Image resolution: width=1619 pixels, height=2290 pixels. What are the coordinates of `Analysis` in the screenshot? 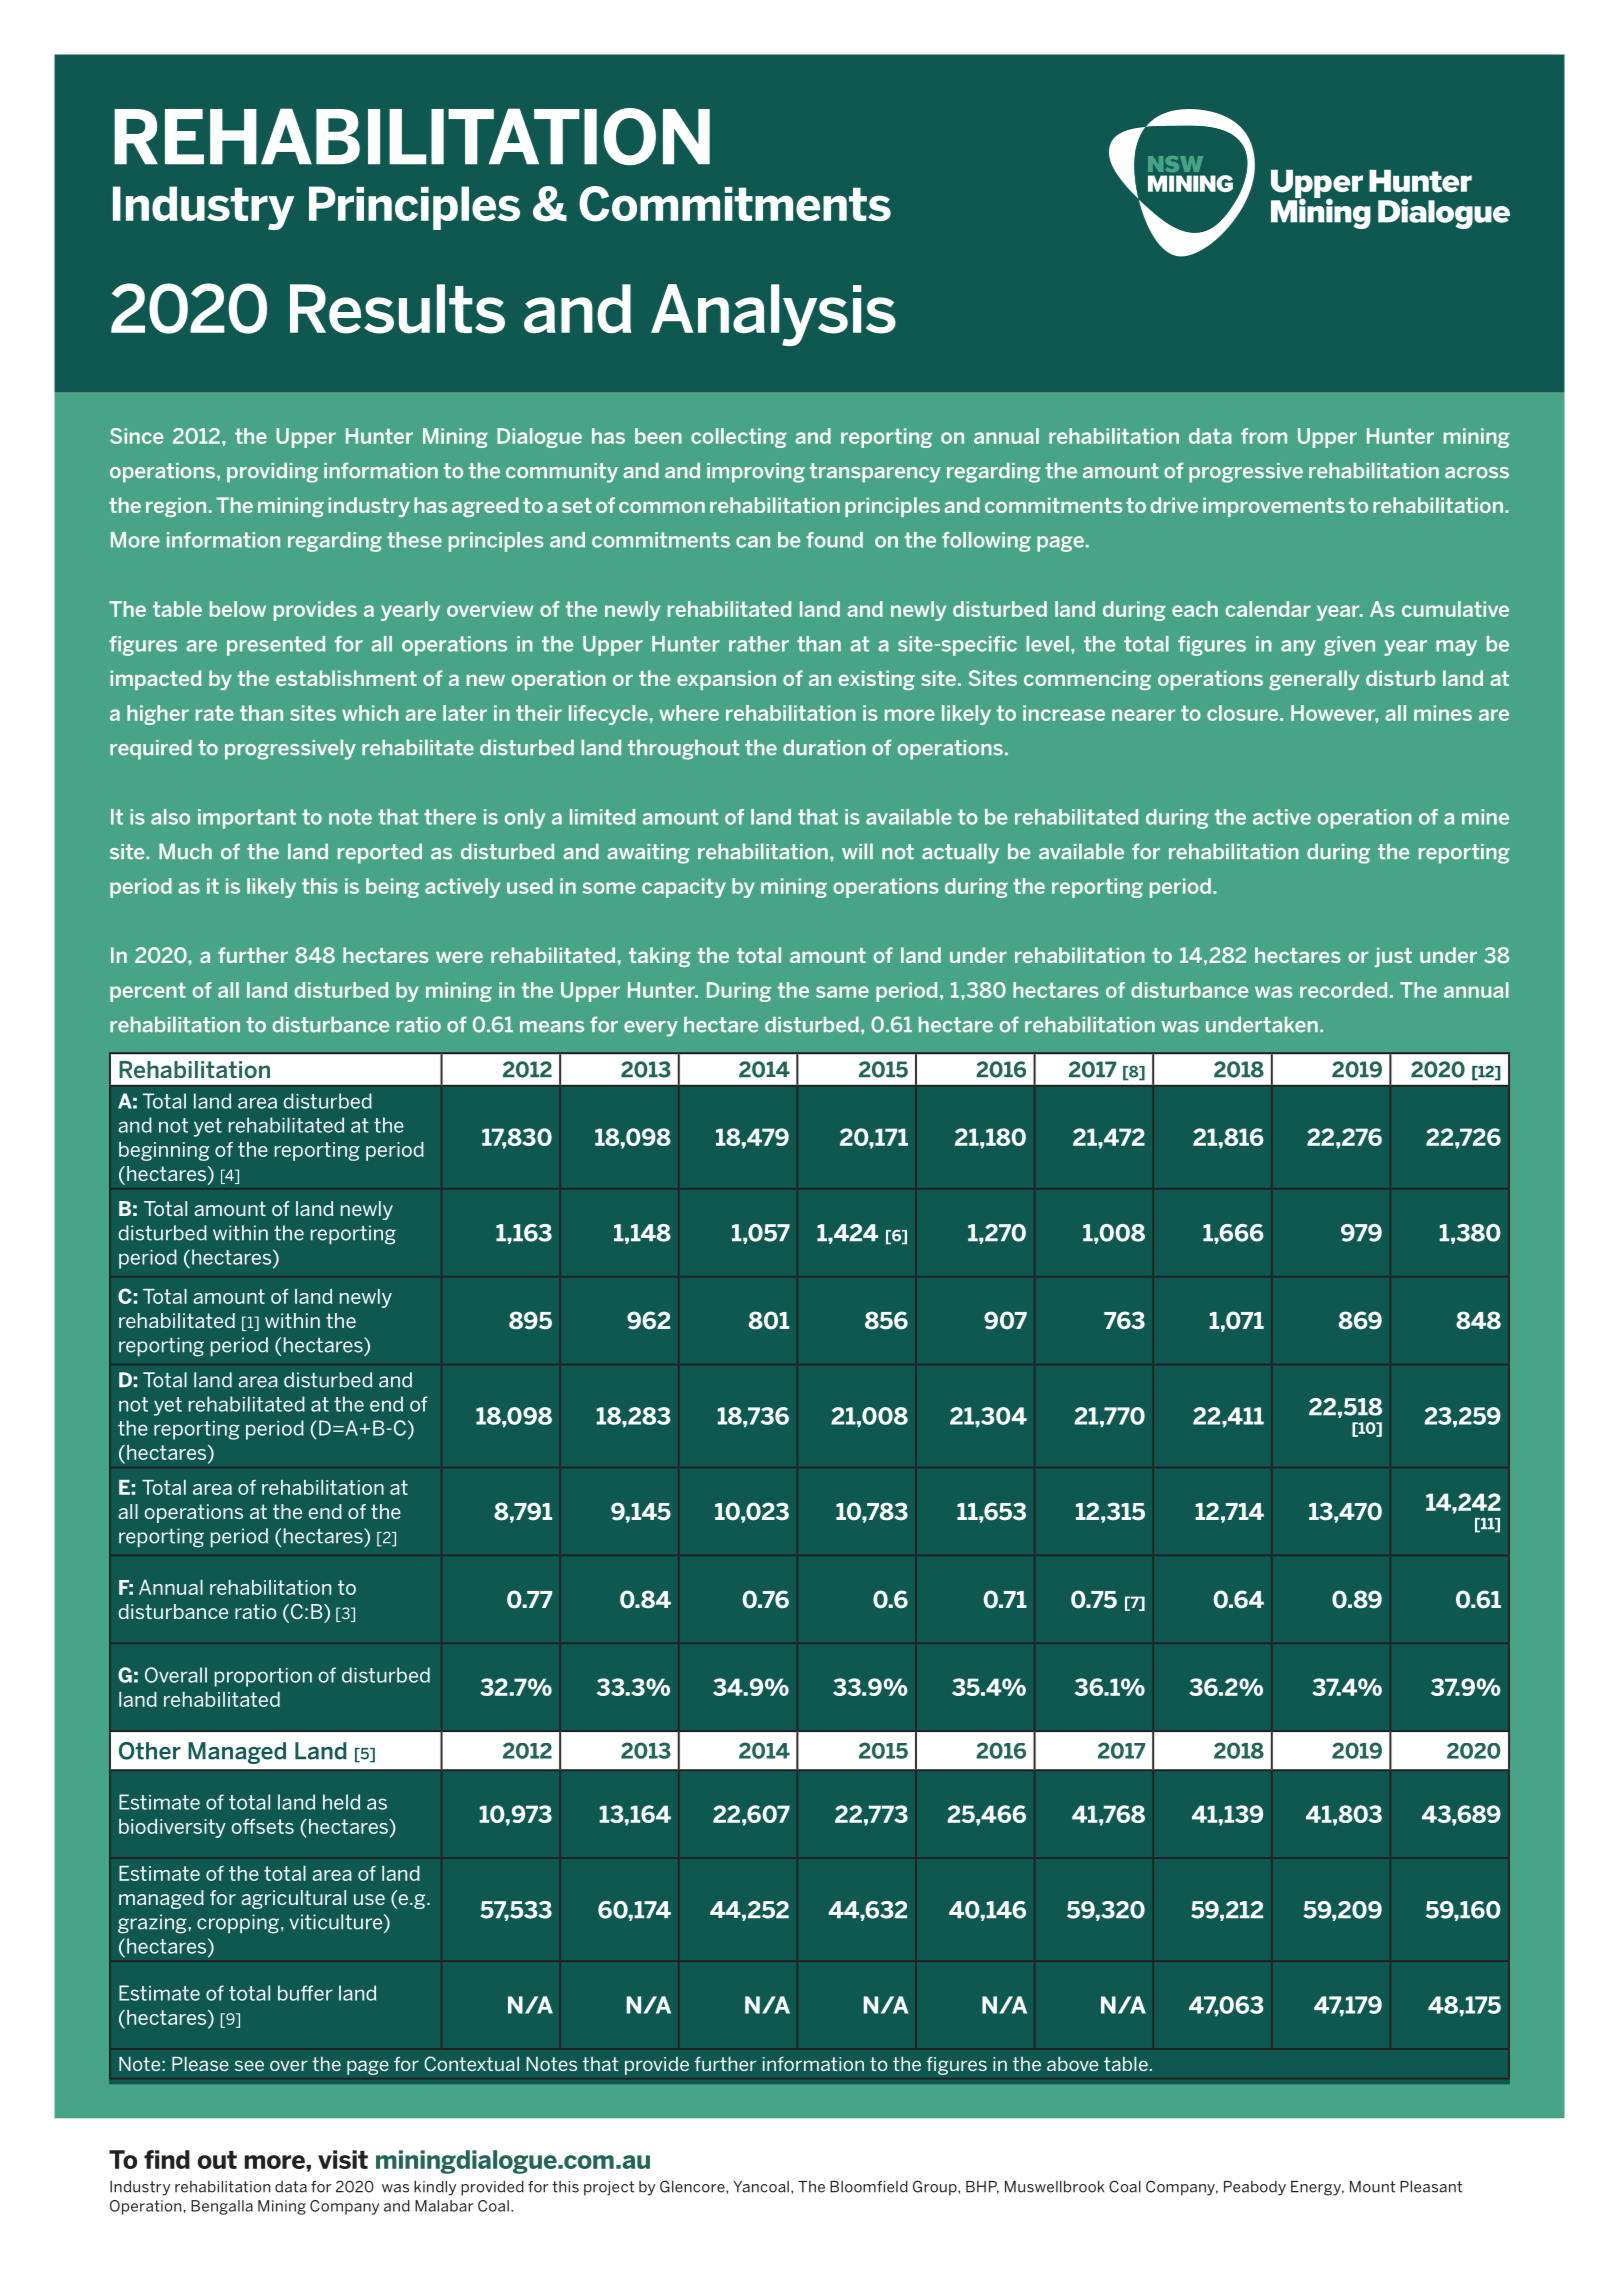 It's located at (773, 315).
